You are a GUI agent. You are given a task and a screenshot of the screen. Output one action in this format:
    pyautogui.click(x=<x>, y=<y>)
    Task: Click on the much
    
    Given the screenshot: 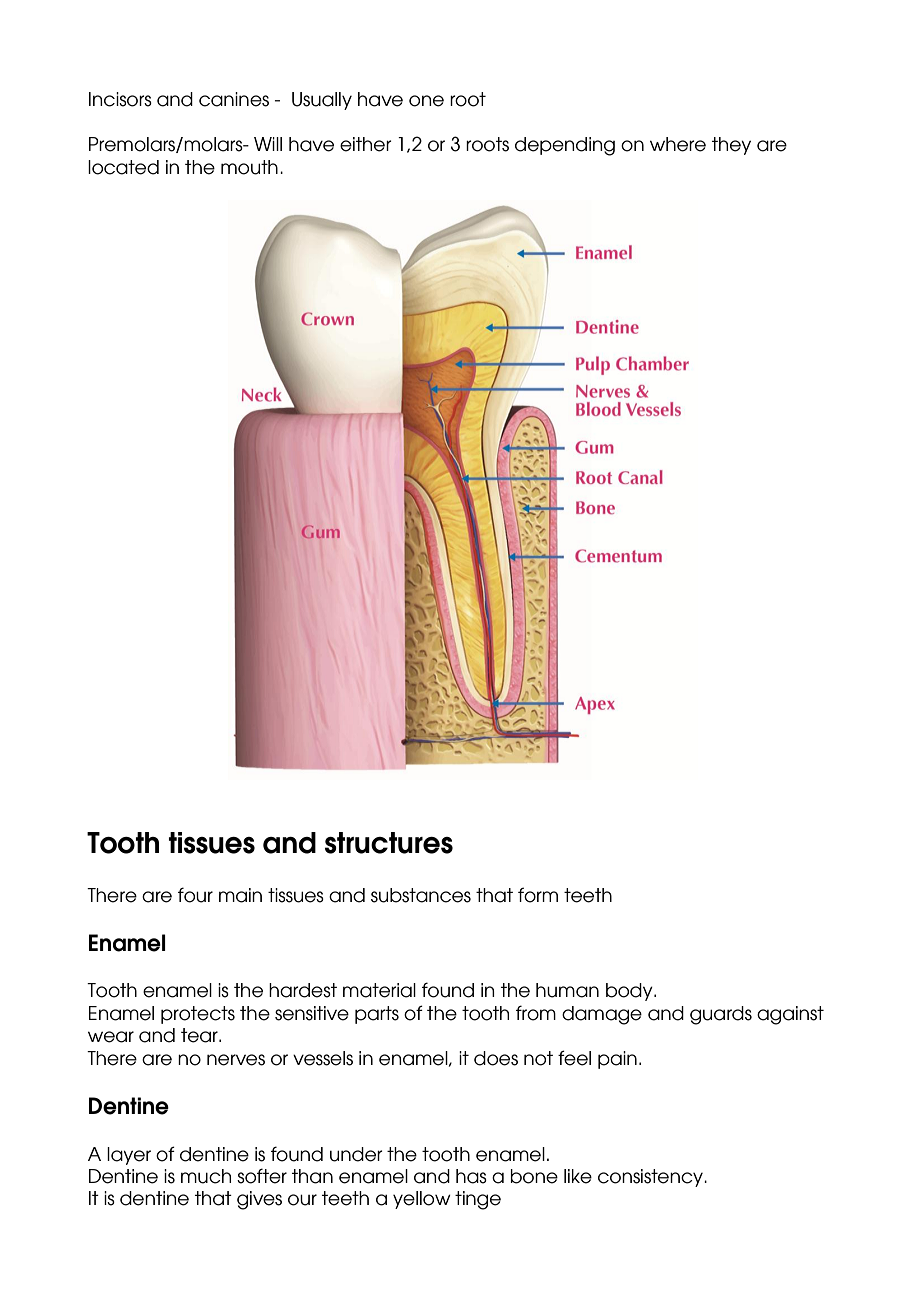 What is the action you would take?
    pyautogui.click(x=206, y=1176)
